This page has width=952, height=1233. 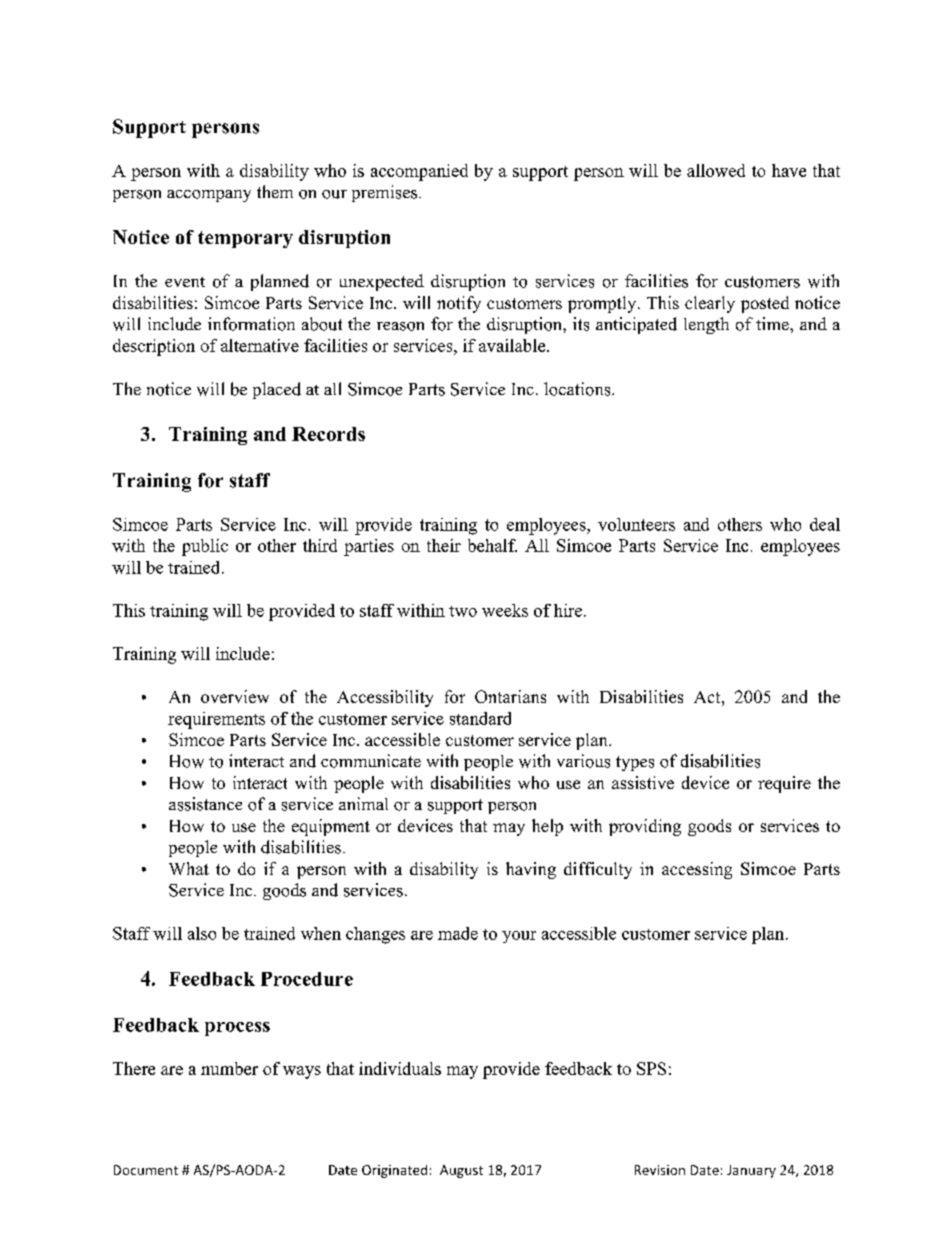 What do you see at coordinates (202, 933) in the page?
I see `also` at bounding box center [202, 933].
